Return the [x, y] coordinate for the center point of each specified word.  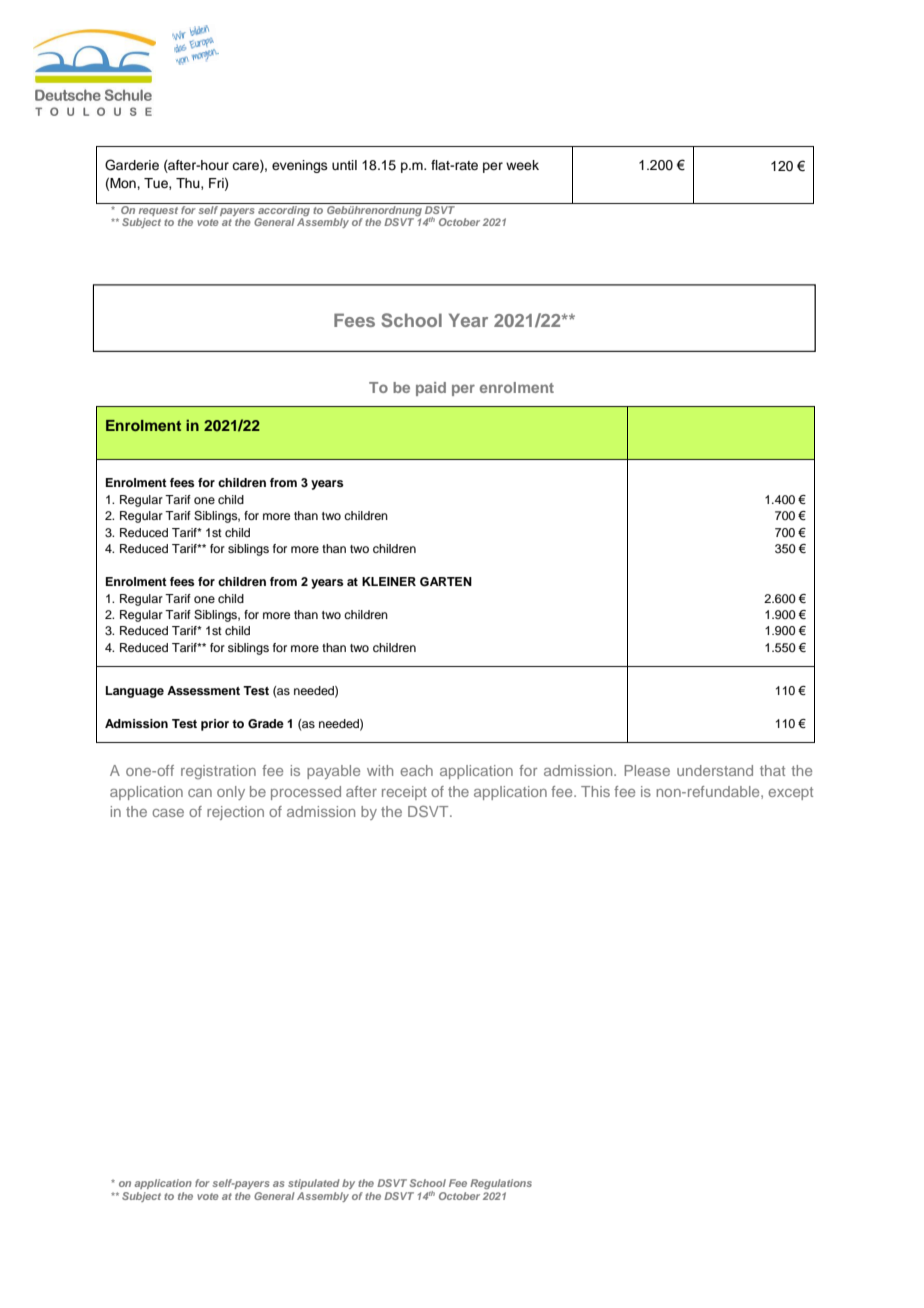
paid [431, 389]
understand [715, 770]
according [284, 209]
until [344, 165]
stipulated [314, 1184]
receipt [404, 793]
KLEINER [389, 581]
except [790, 793]
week [522, 165]
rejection [235, 813]
